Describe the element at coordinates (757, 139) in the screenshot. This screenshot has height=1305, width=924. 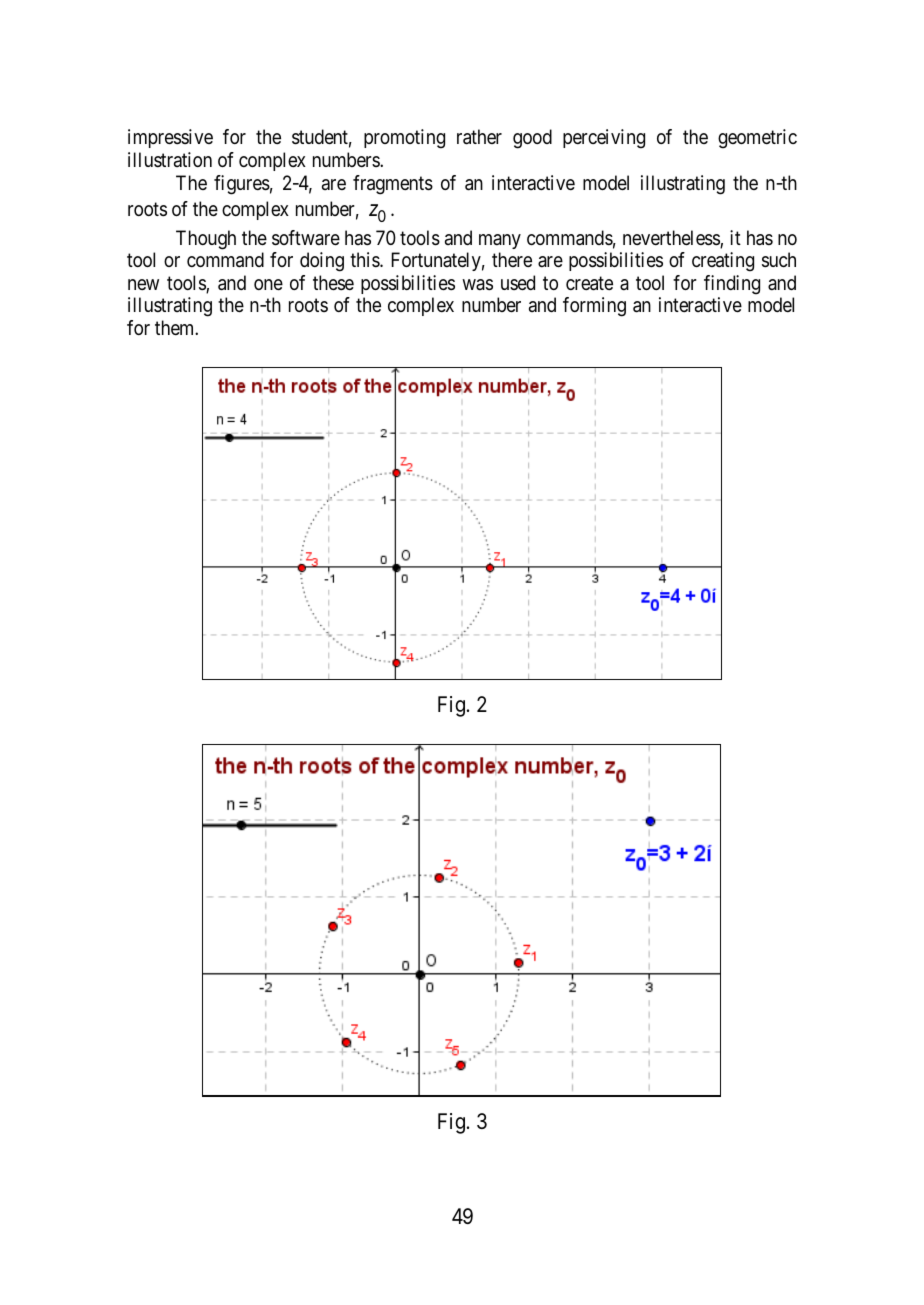
I see `geometric` at that location.
